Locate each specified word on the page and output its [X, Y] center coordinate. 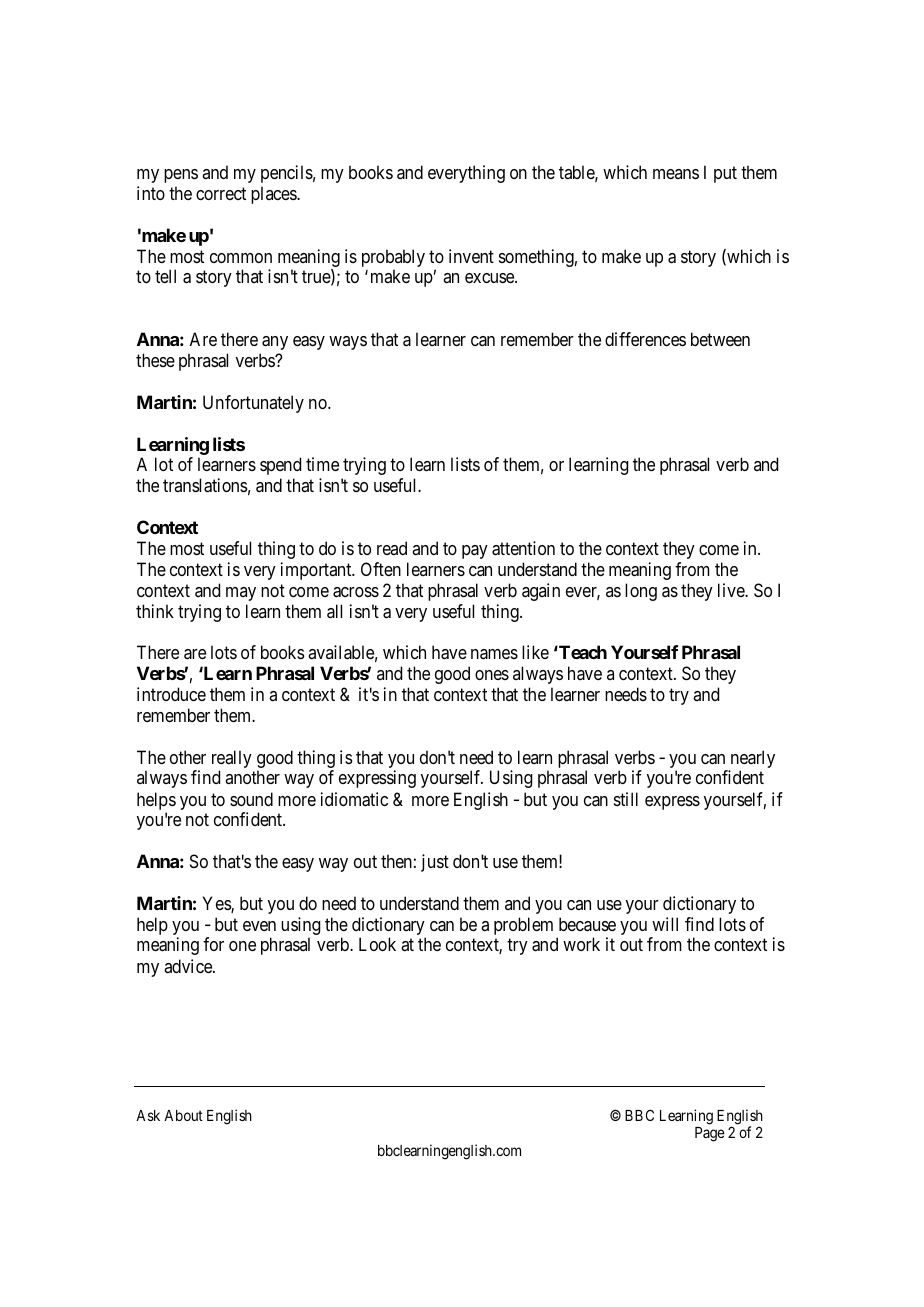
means [676, 174]
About [183, 1115]
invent [471, 256]
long [641, 592]
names [494, 654]
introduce [171, 694]
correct [221, 193]
